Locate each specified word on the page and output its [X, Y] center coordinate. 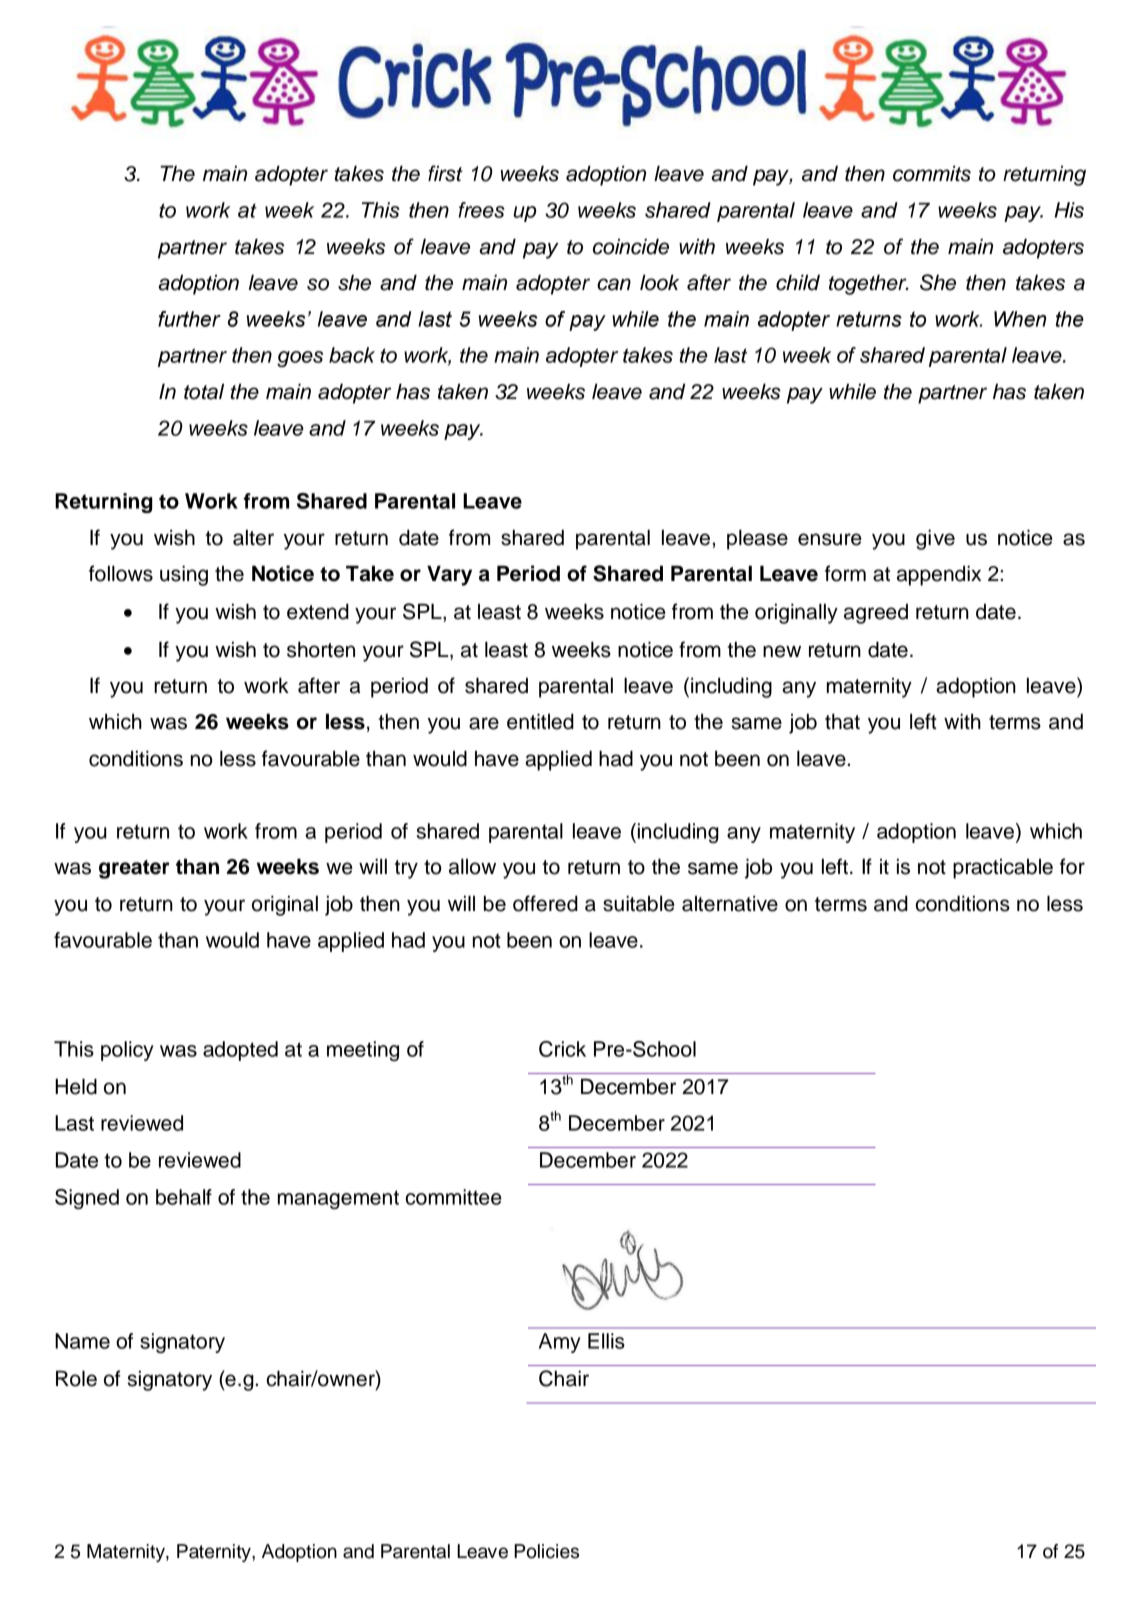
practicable [1003, 869]
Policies [546, 1551]
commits [932, 173]
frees [481, 210]
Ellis [606, 1341]
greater [134, 869]
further [189, 319]
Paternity [215, 1553]
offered [545, 903]
